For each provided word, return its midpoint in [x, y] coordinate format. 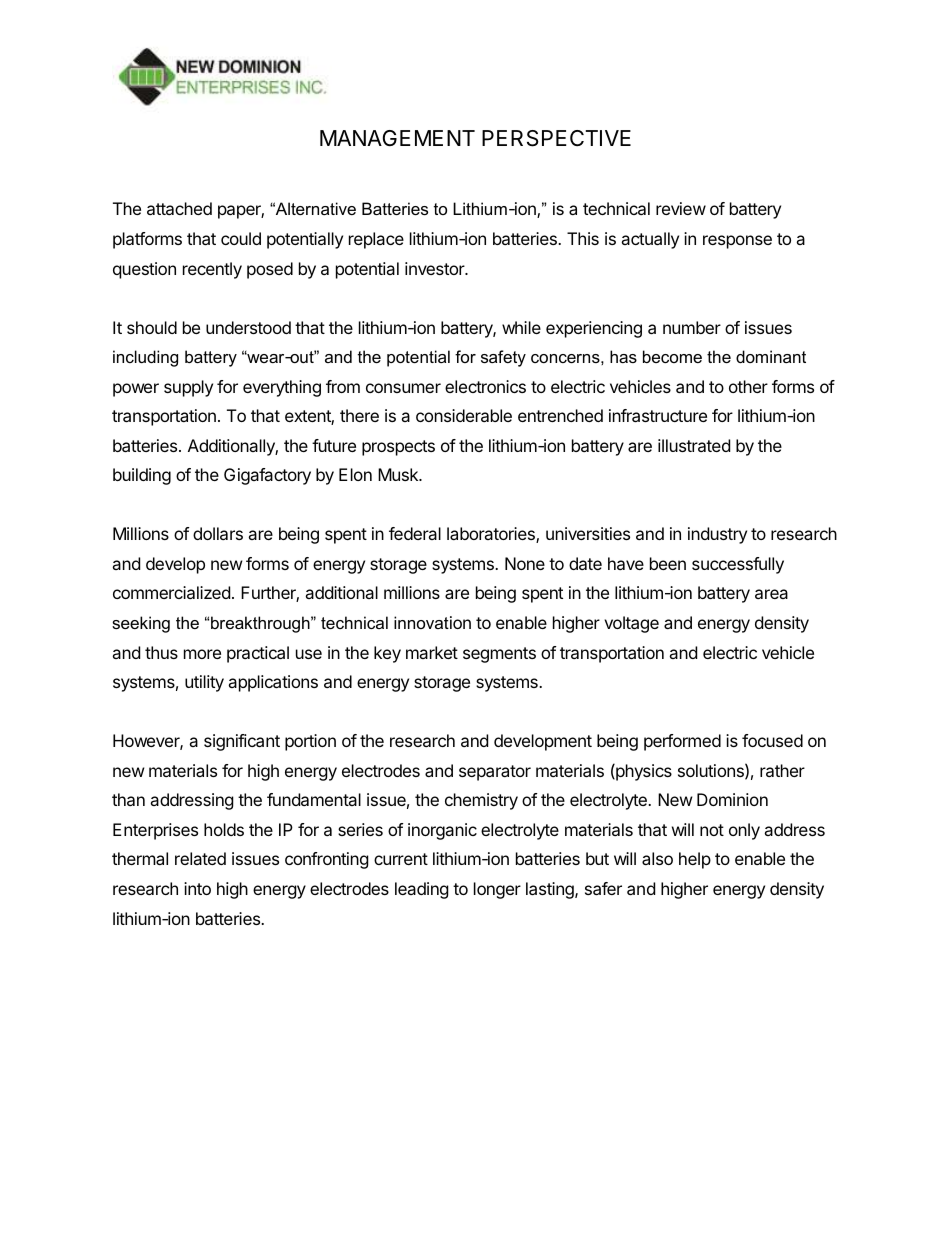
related [200, 858]
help [695, 860]
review [681, 208]
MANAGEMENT [397, 138]
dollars [218, 533]
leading [422, 890]
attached [179, 208]
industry [717, 535]
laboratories [492, 535]
